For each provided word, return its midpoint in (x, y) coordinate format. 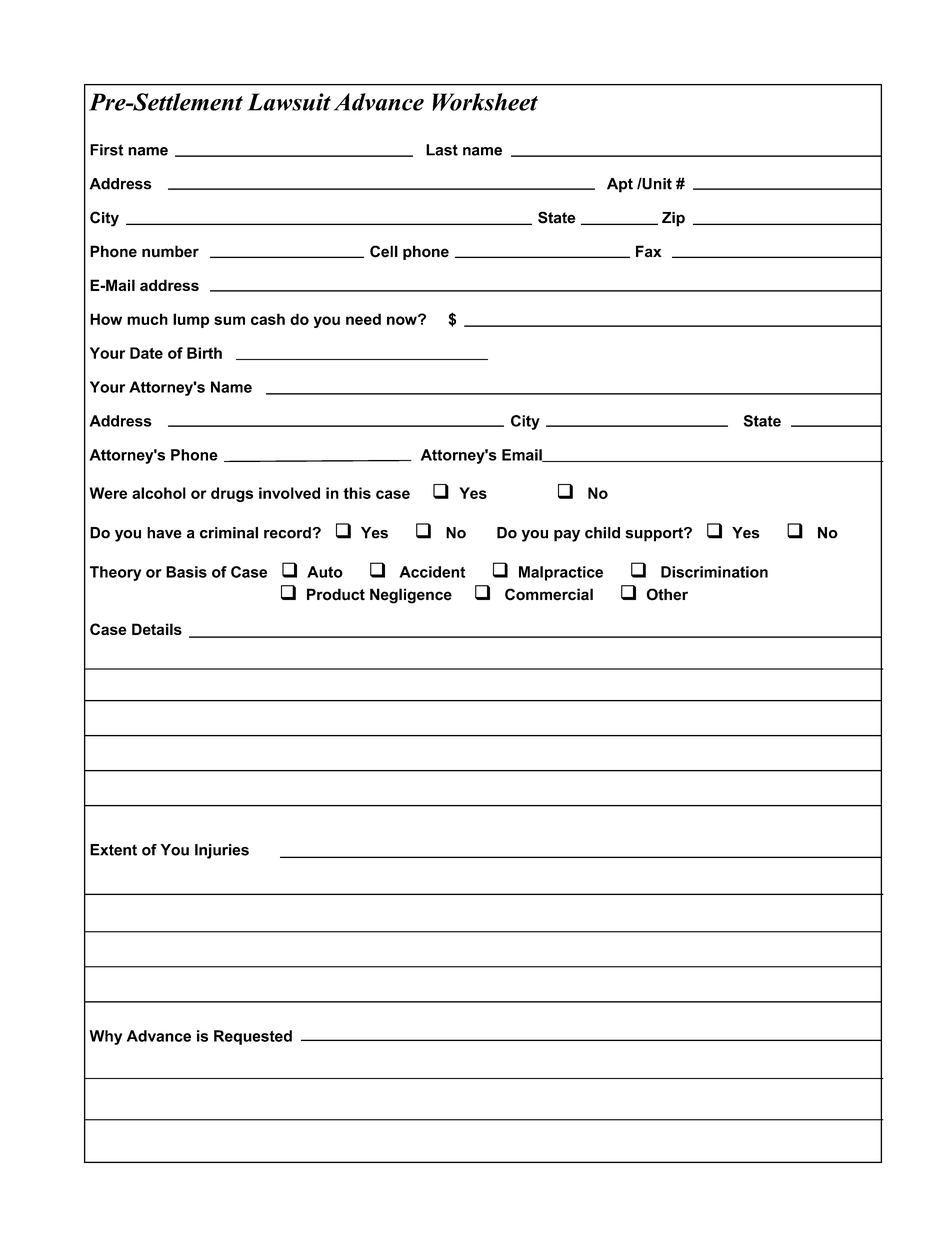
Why (105, 1037)
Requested (253, 1037)
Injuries (222, 851)
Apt (620, 185)
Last (442, 150)
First (106, 150)
